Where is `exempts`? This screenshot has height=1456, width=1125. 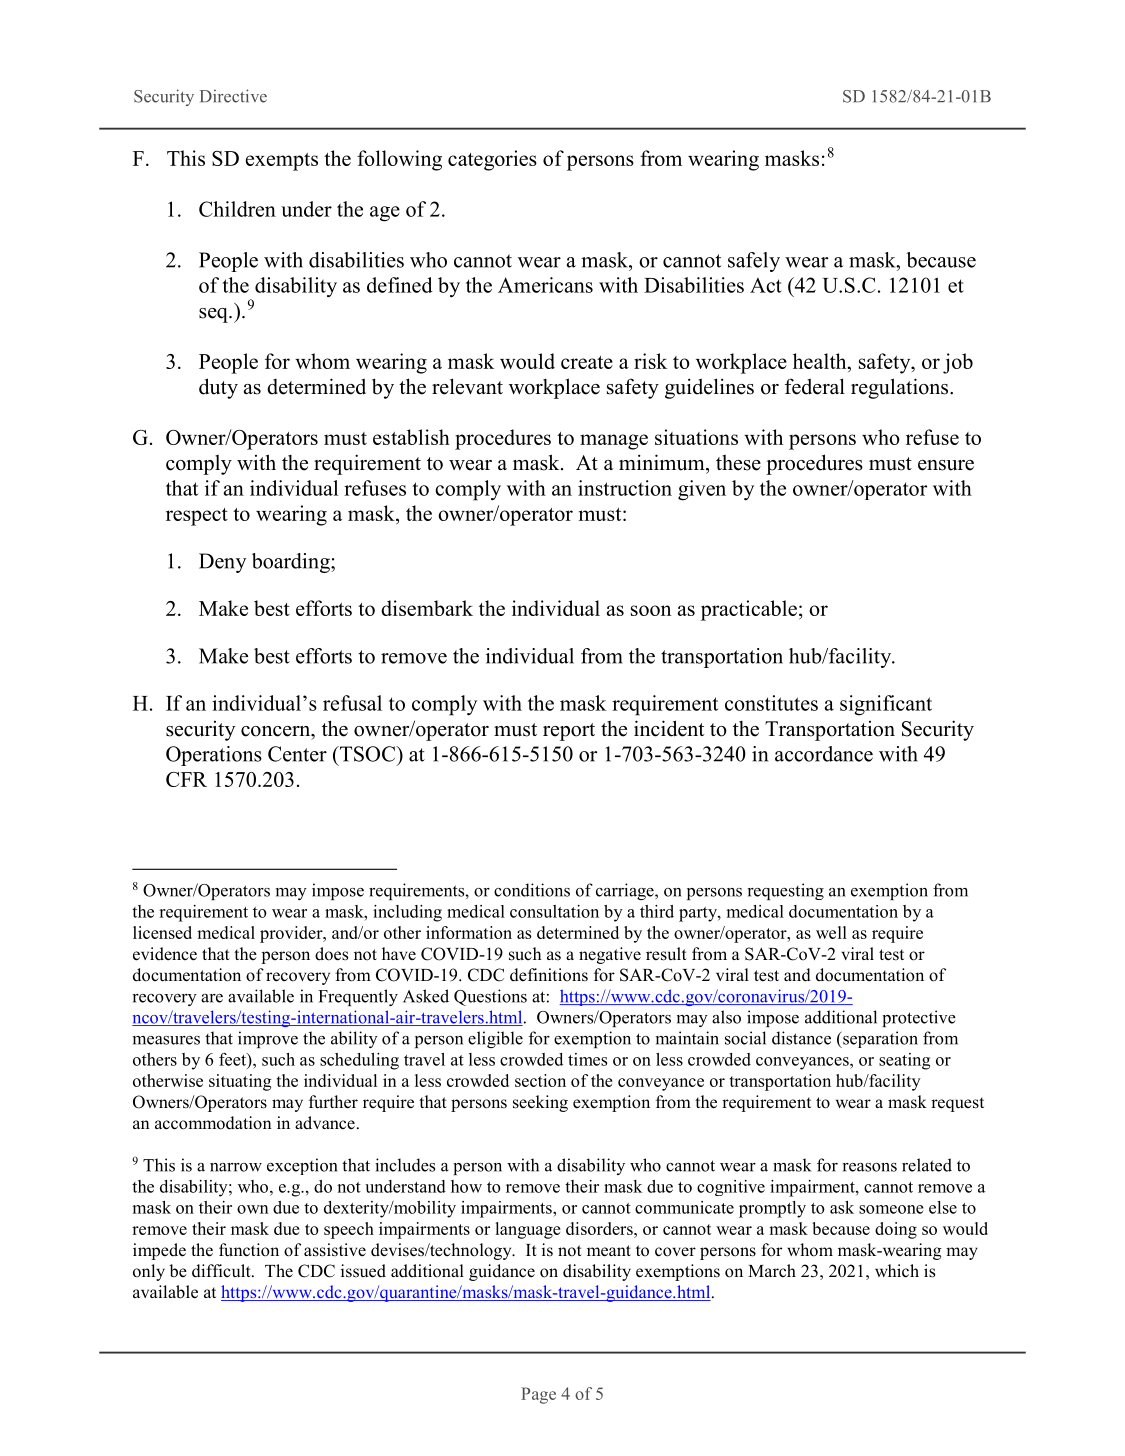 exempts is located at coordinates (282, 162).
